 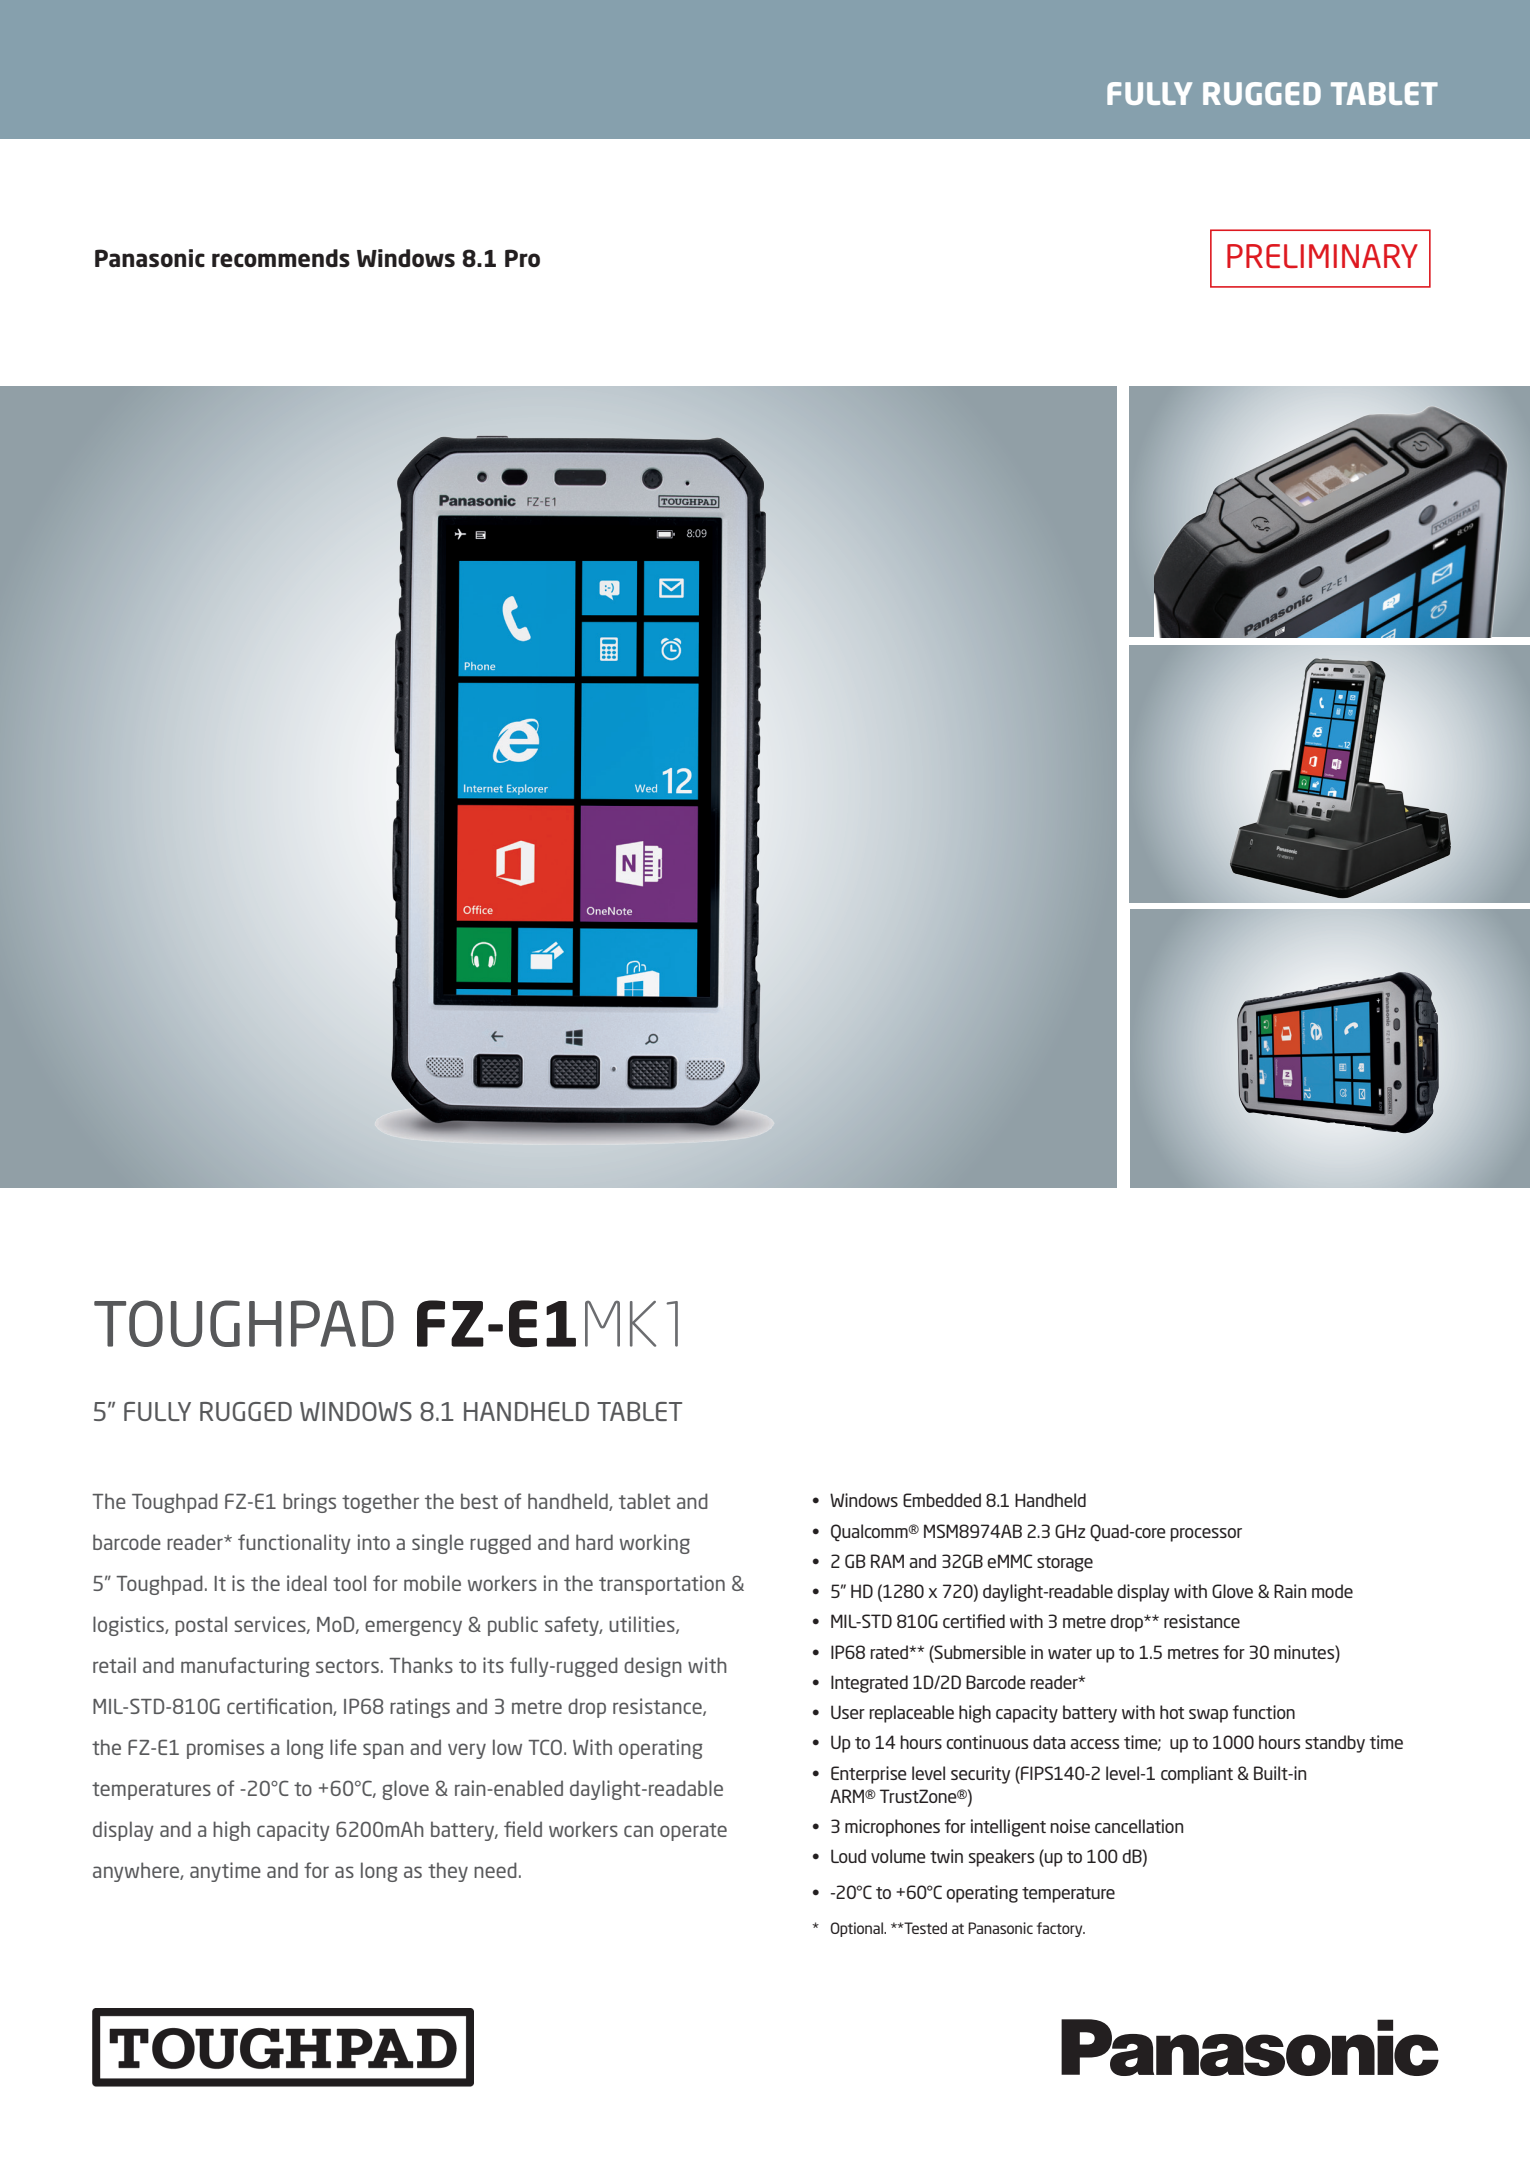 What do you see at coordinates (137, 1872) in the screenshot?
I see `anywhere` at bounding box center [137, 1872].
